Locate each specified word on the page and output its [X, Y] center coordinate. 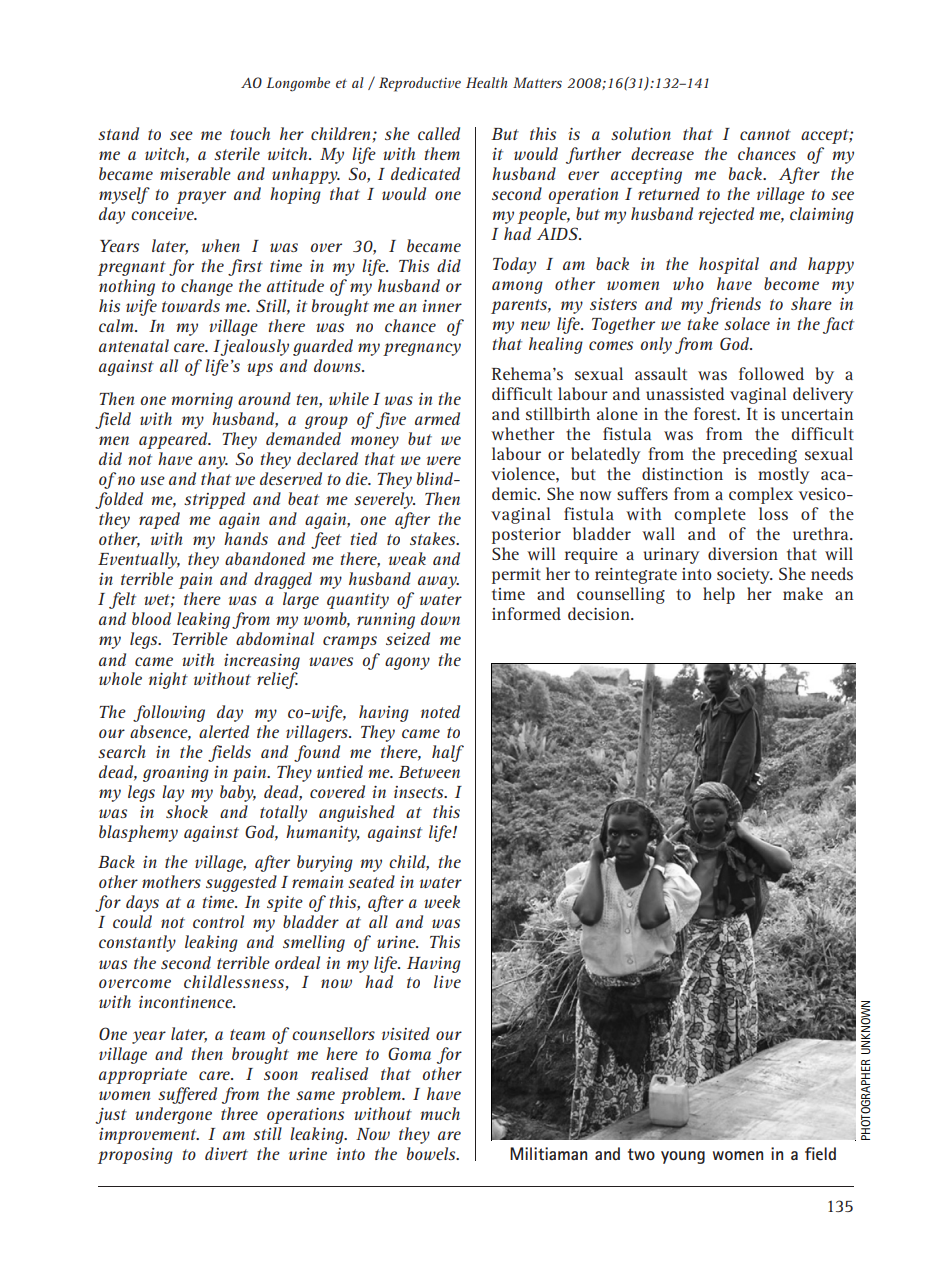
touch [250, 133]
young [683, 1157]
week [442, 901]
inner [442, 306]
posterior [526, 536]
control [218, 921]
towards [191, 305]
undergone [173, 1115]
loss [773, 513]
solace [747, 323]
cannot [765, 134]
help [719, 595]
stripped [214, 500]
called [439, 133]
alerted [224, 731]
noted [440, 711]
